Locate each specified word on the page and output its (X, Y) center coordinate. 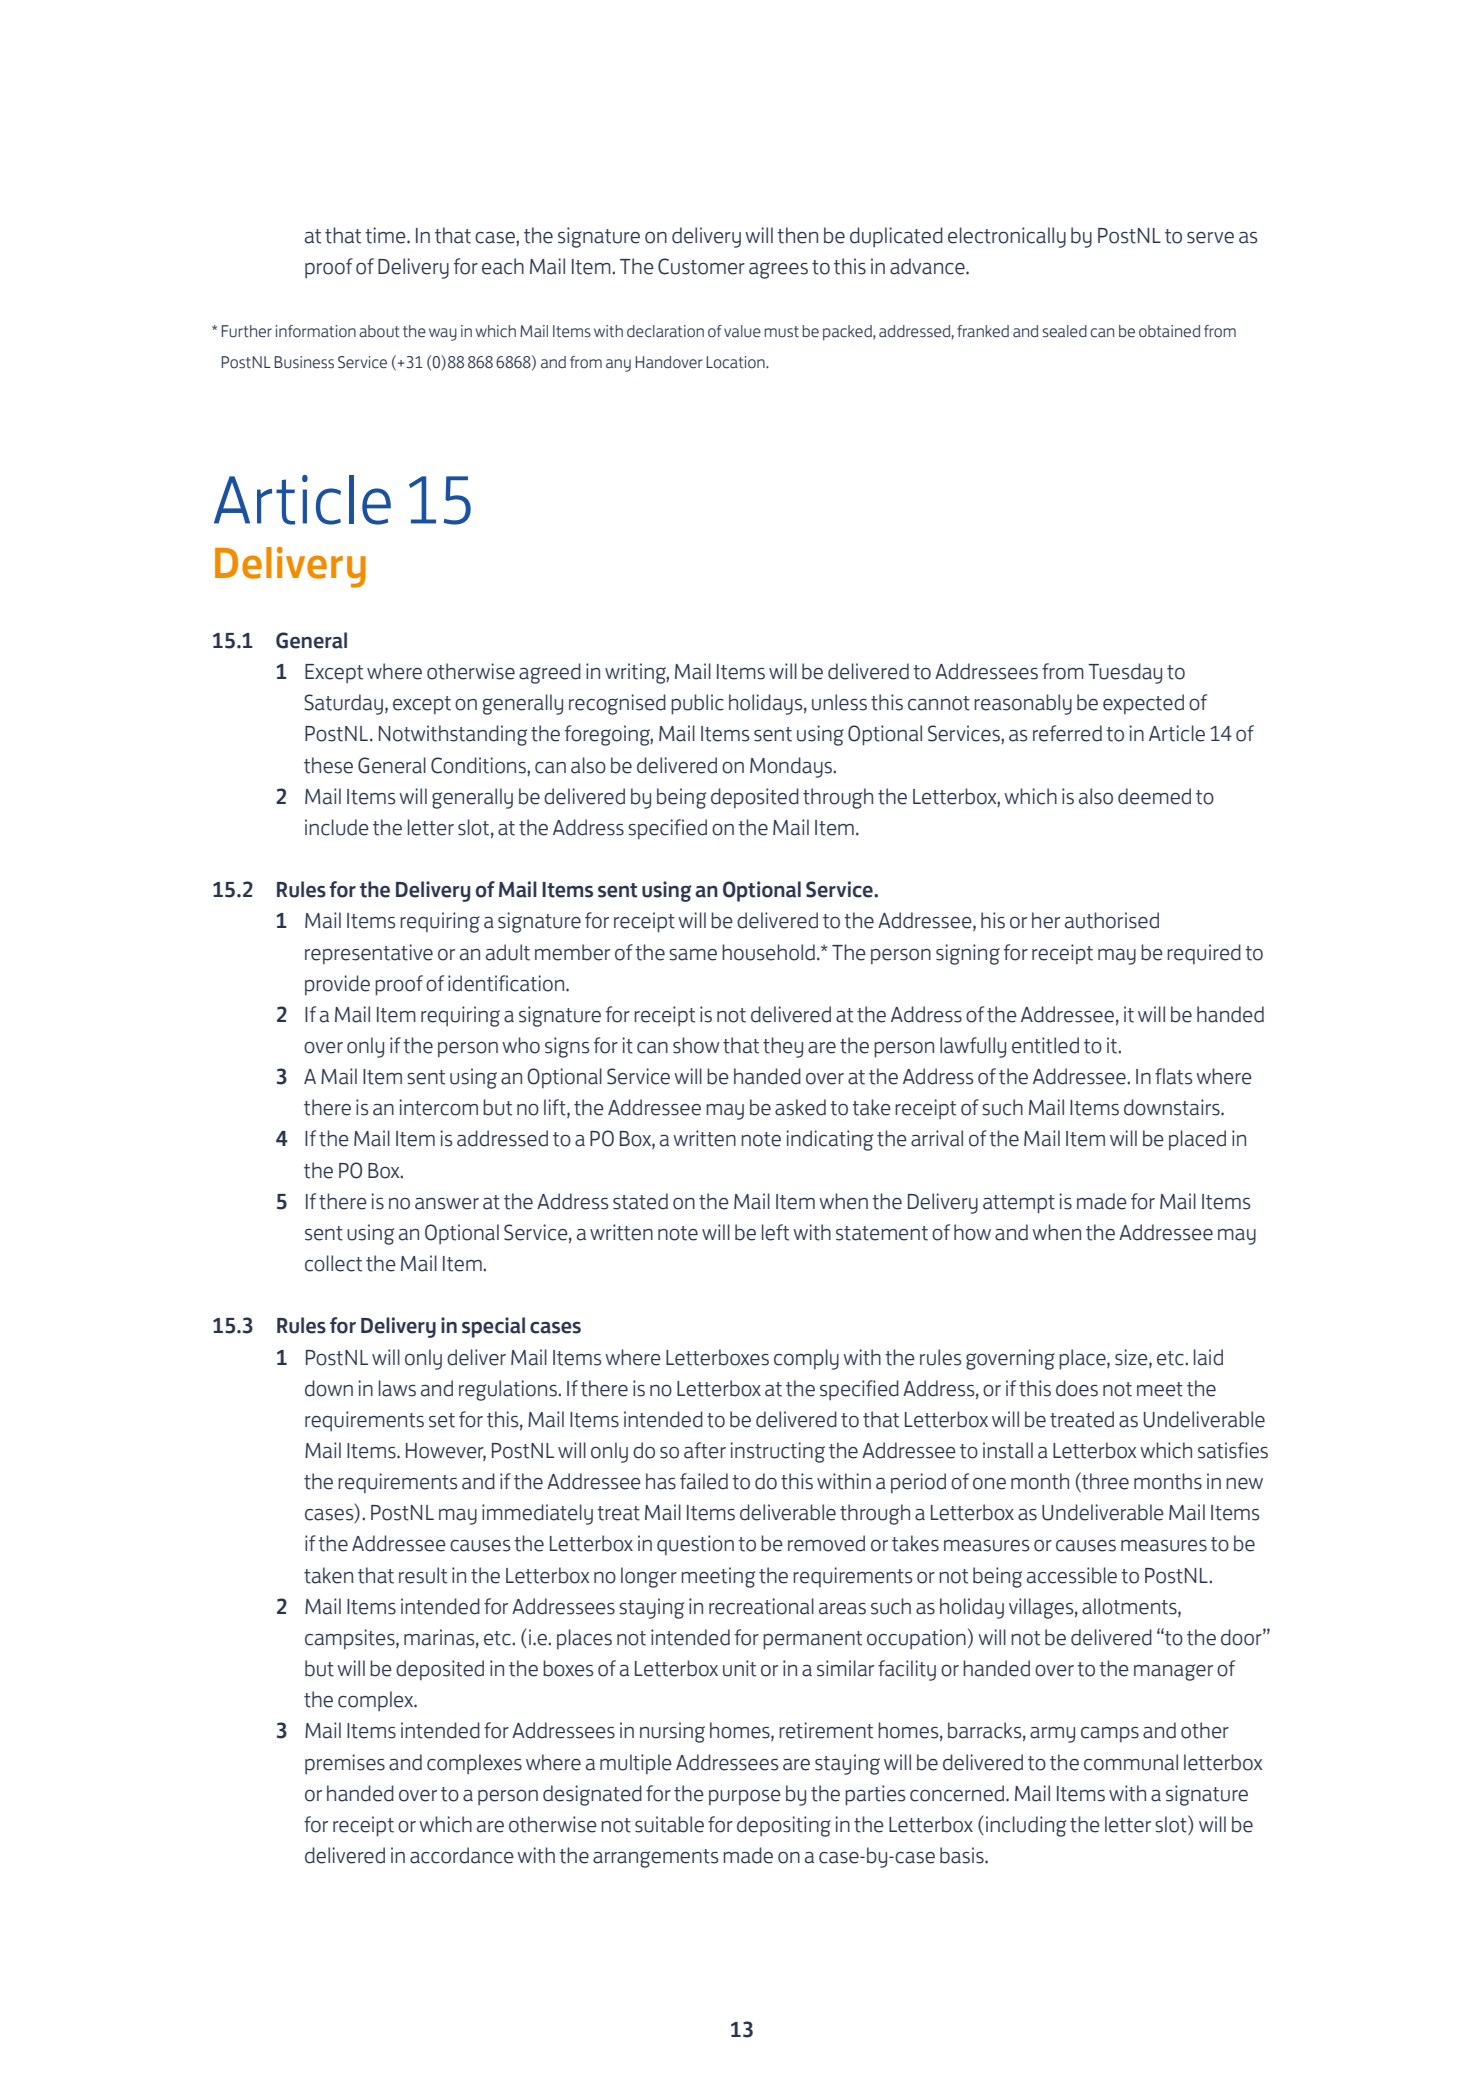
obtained (1169, 331)
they (783, 1047)
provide (337, 985)
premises (345, 1764)
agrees (778, 270)
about (379, 331)
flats (1173, 1076)
